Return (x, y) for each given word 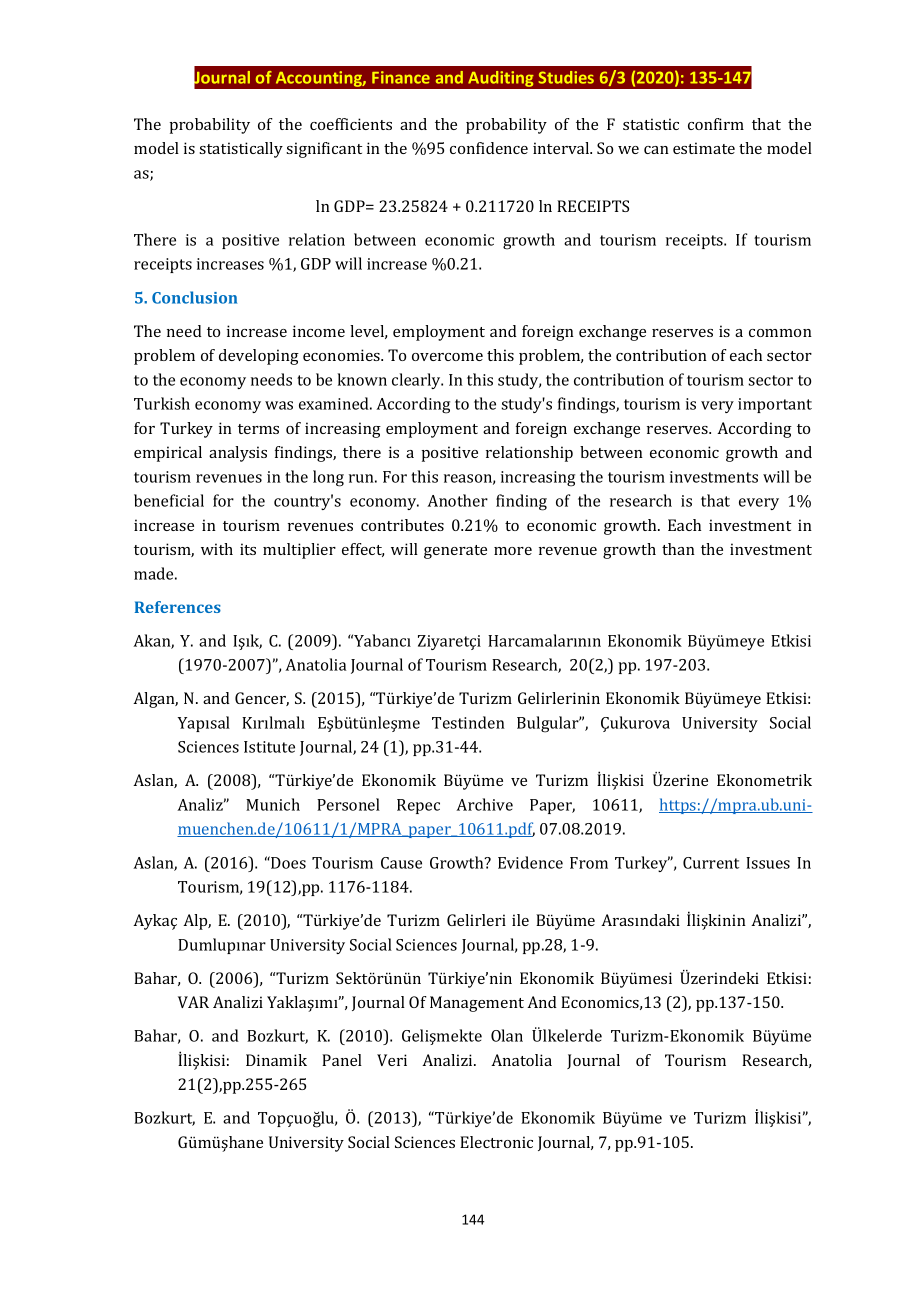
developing (259, 357)
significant (324, 150)
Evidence (530, 862)
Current (711, 863)
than (678, 549)
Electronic (496, 1142)
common (780, 333)
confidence (489, 148)
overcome (447, 357)
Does (287, 862)
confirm (716, 124)
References (178, 607)
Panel (342, 1060)
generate (455, 552)
